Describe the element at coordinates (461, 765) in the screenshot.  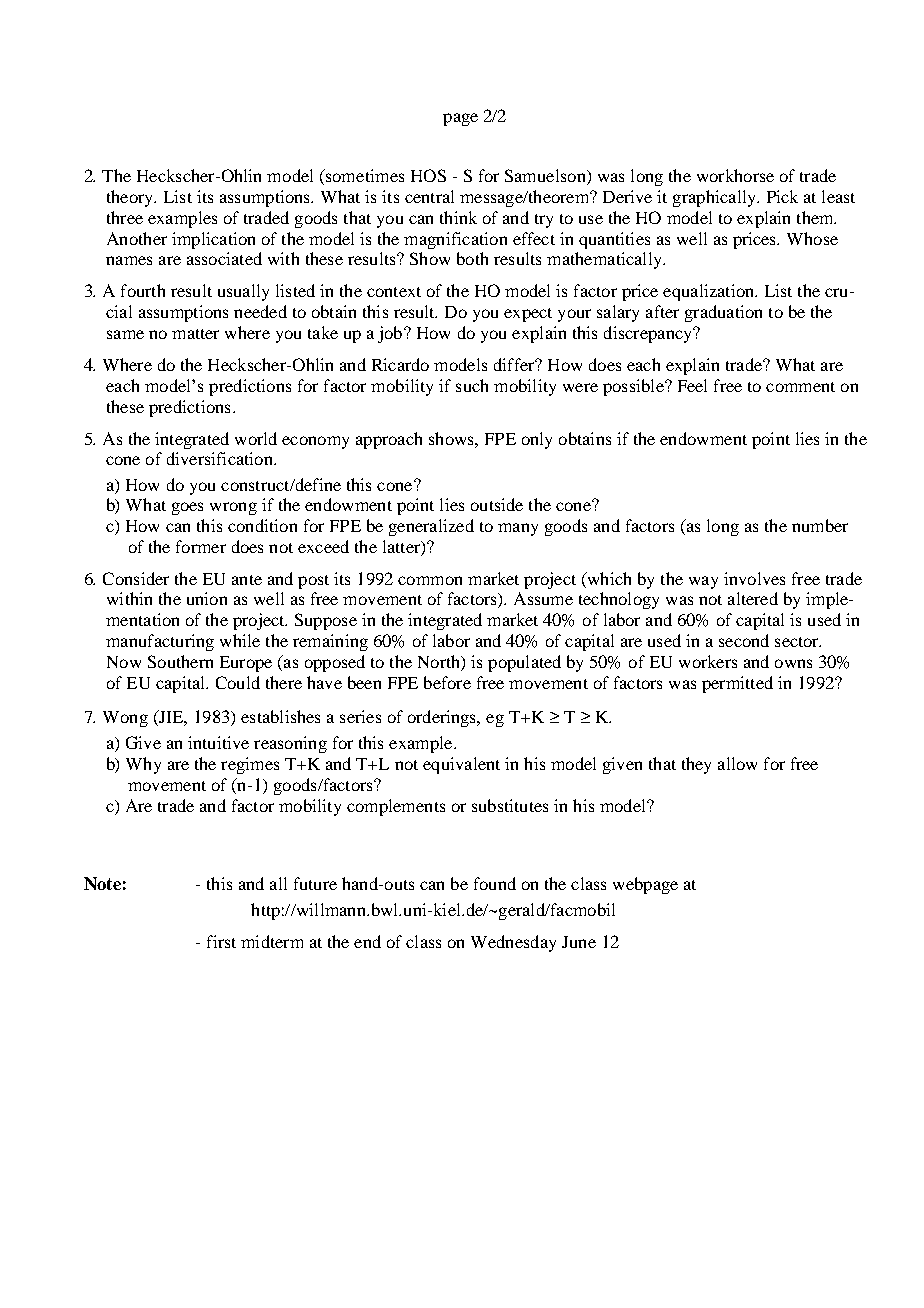
I see `equivalent` at that location.
